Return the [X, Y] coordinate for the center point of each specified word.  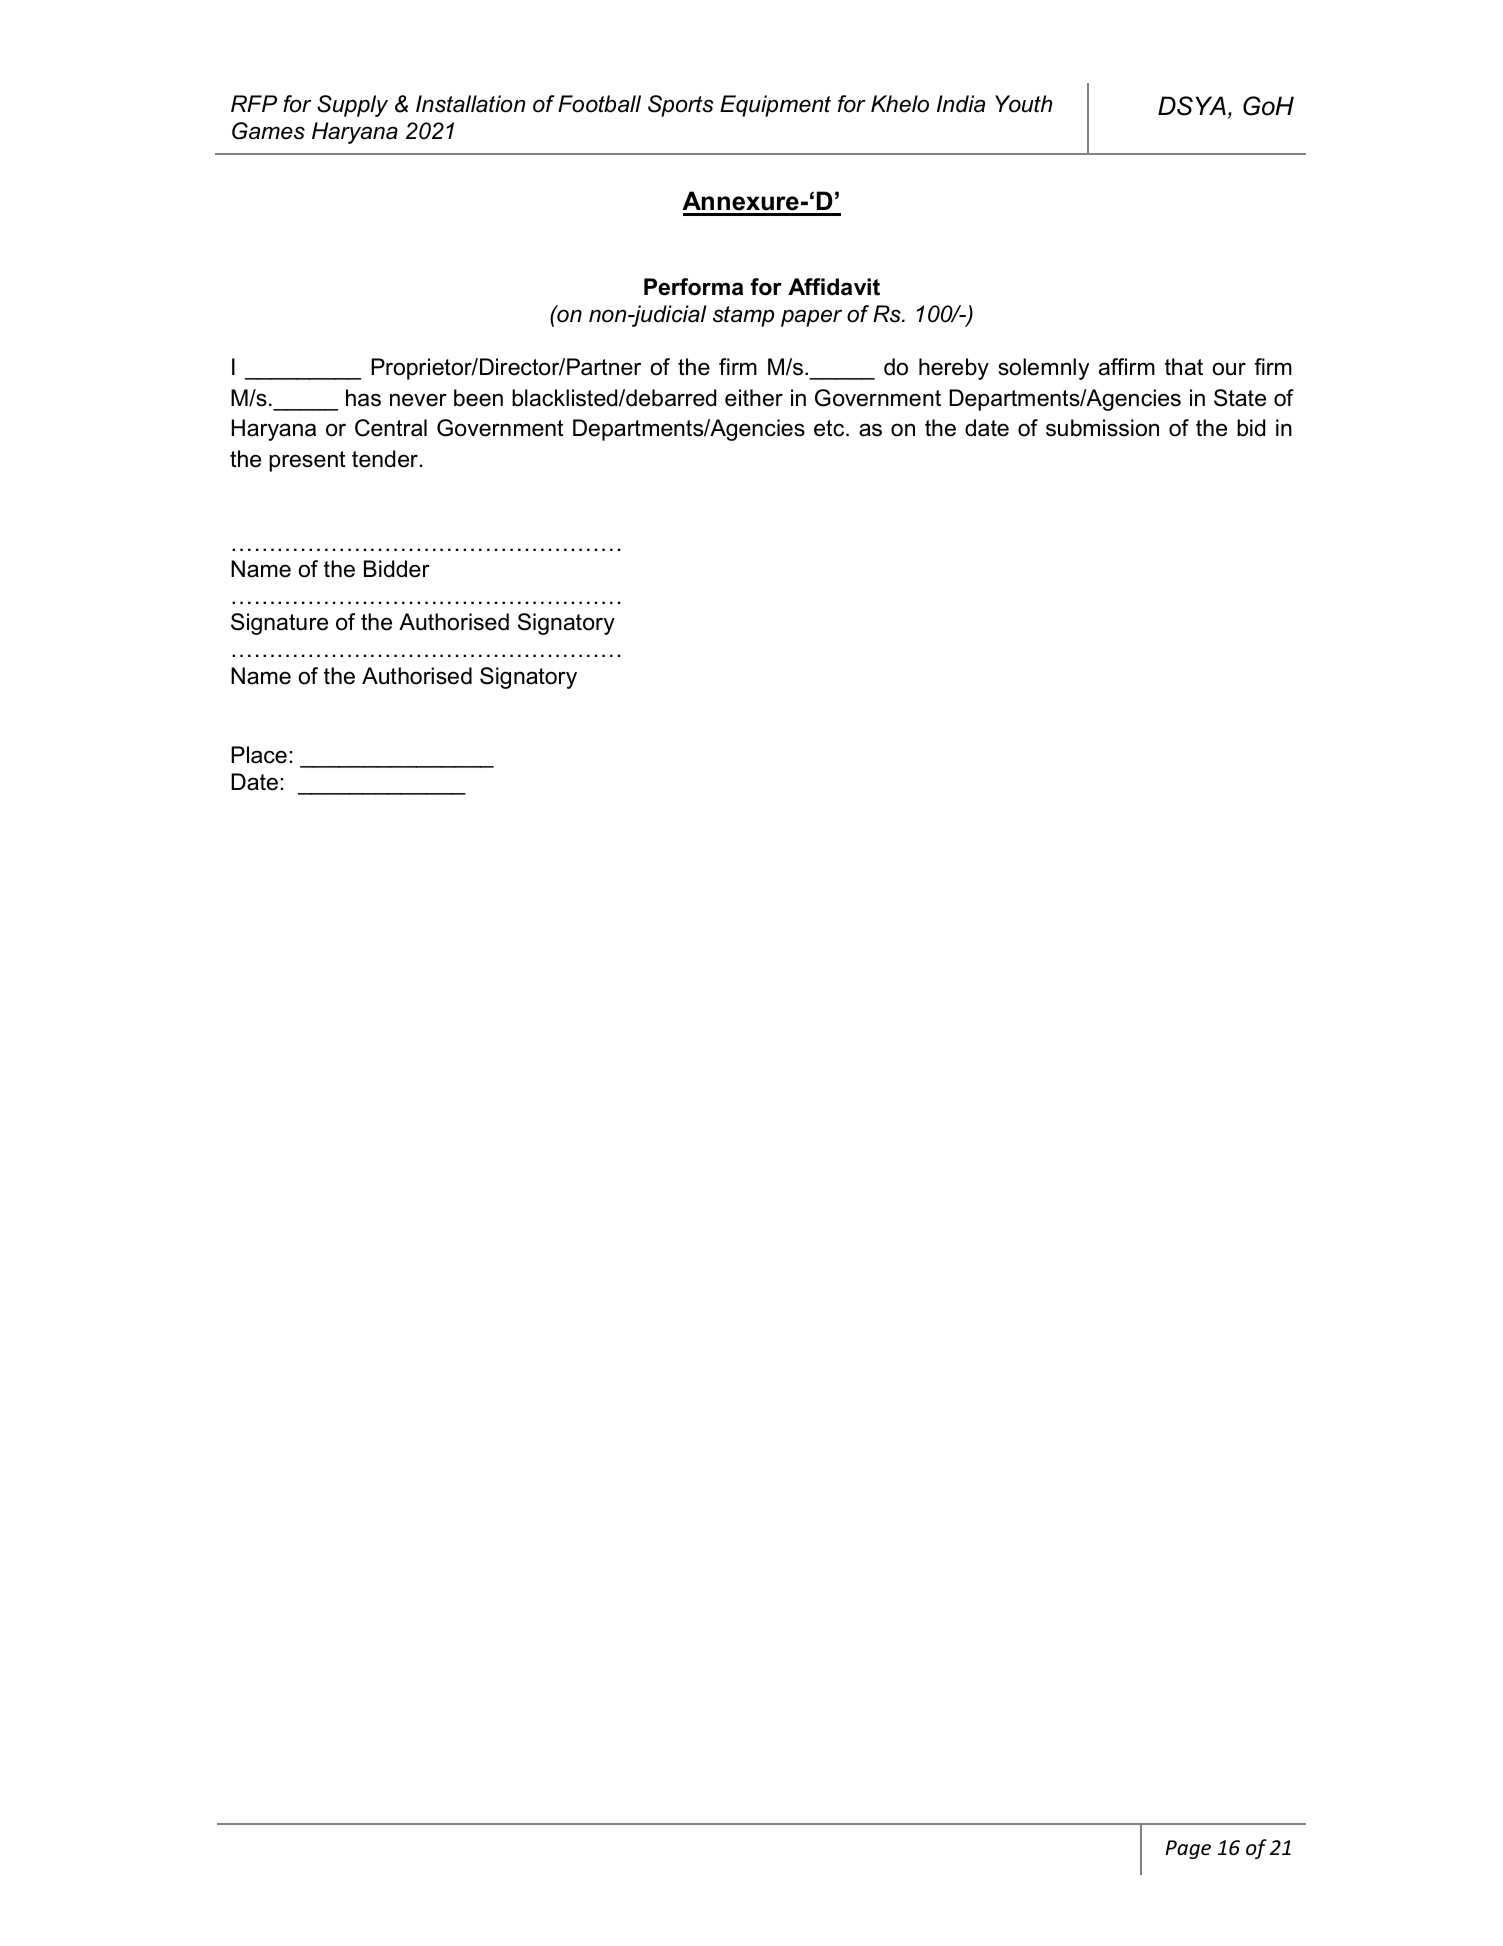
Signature [279, 624]
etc [830, 428]
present [307, 461]
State [1240, 398]
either [754, 398]
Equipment [775, 106]
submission [1102, 428]
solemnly [1043, 369]
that [1184, 367]
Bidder [397, 569]
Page [1188, 1849]
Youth [1023, 104]
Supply [352, 106]
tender [385, 459]
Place [259, 755]
